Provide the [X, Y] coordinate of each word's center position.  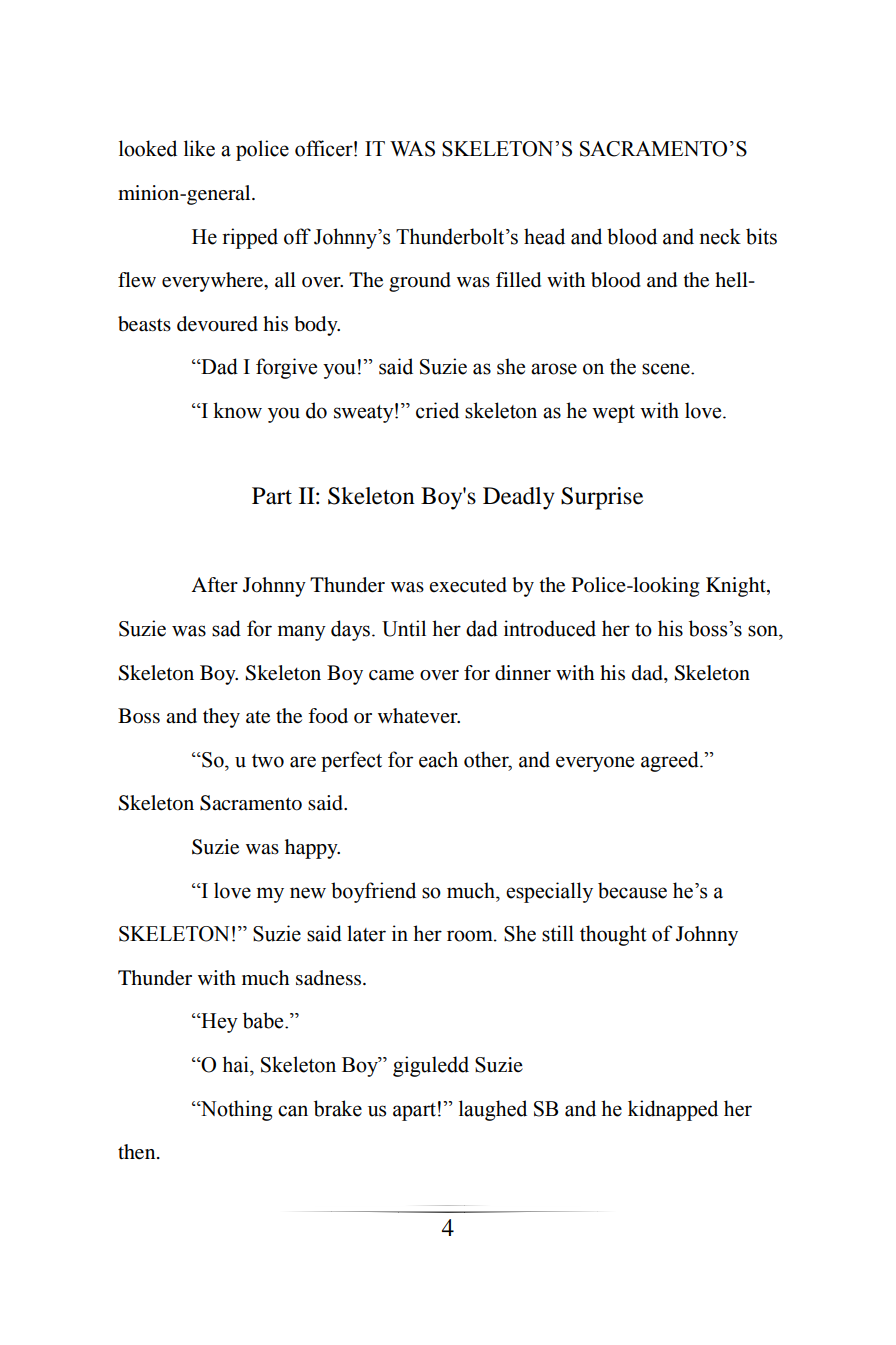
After [214, 584]
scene [667, 369]
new [308, 893]
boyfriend [373, 892]
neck [720, 236]
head [544, 236]
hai [236, 1064]
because [632, 890]
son [764, 631]
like [199, 148]
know [237, 410]
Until [404, 628]
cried [437, 410]
